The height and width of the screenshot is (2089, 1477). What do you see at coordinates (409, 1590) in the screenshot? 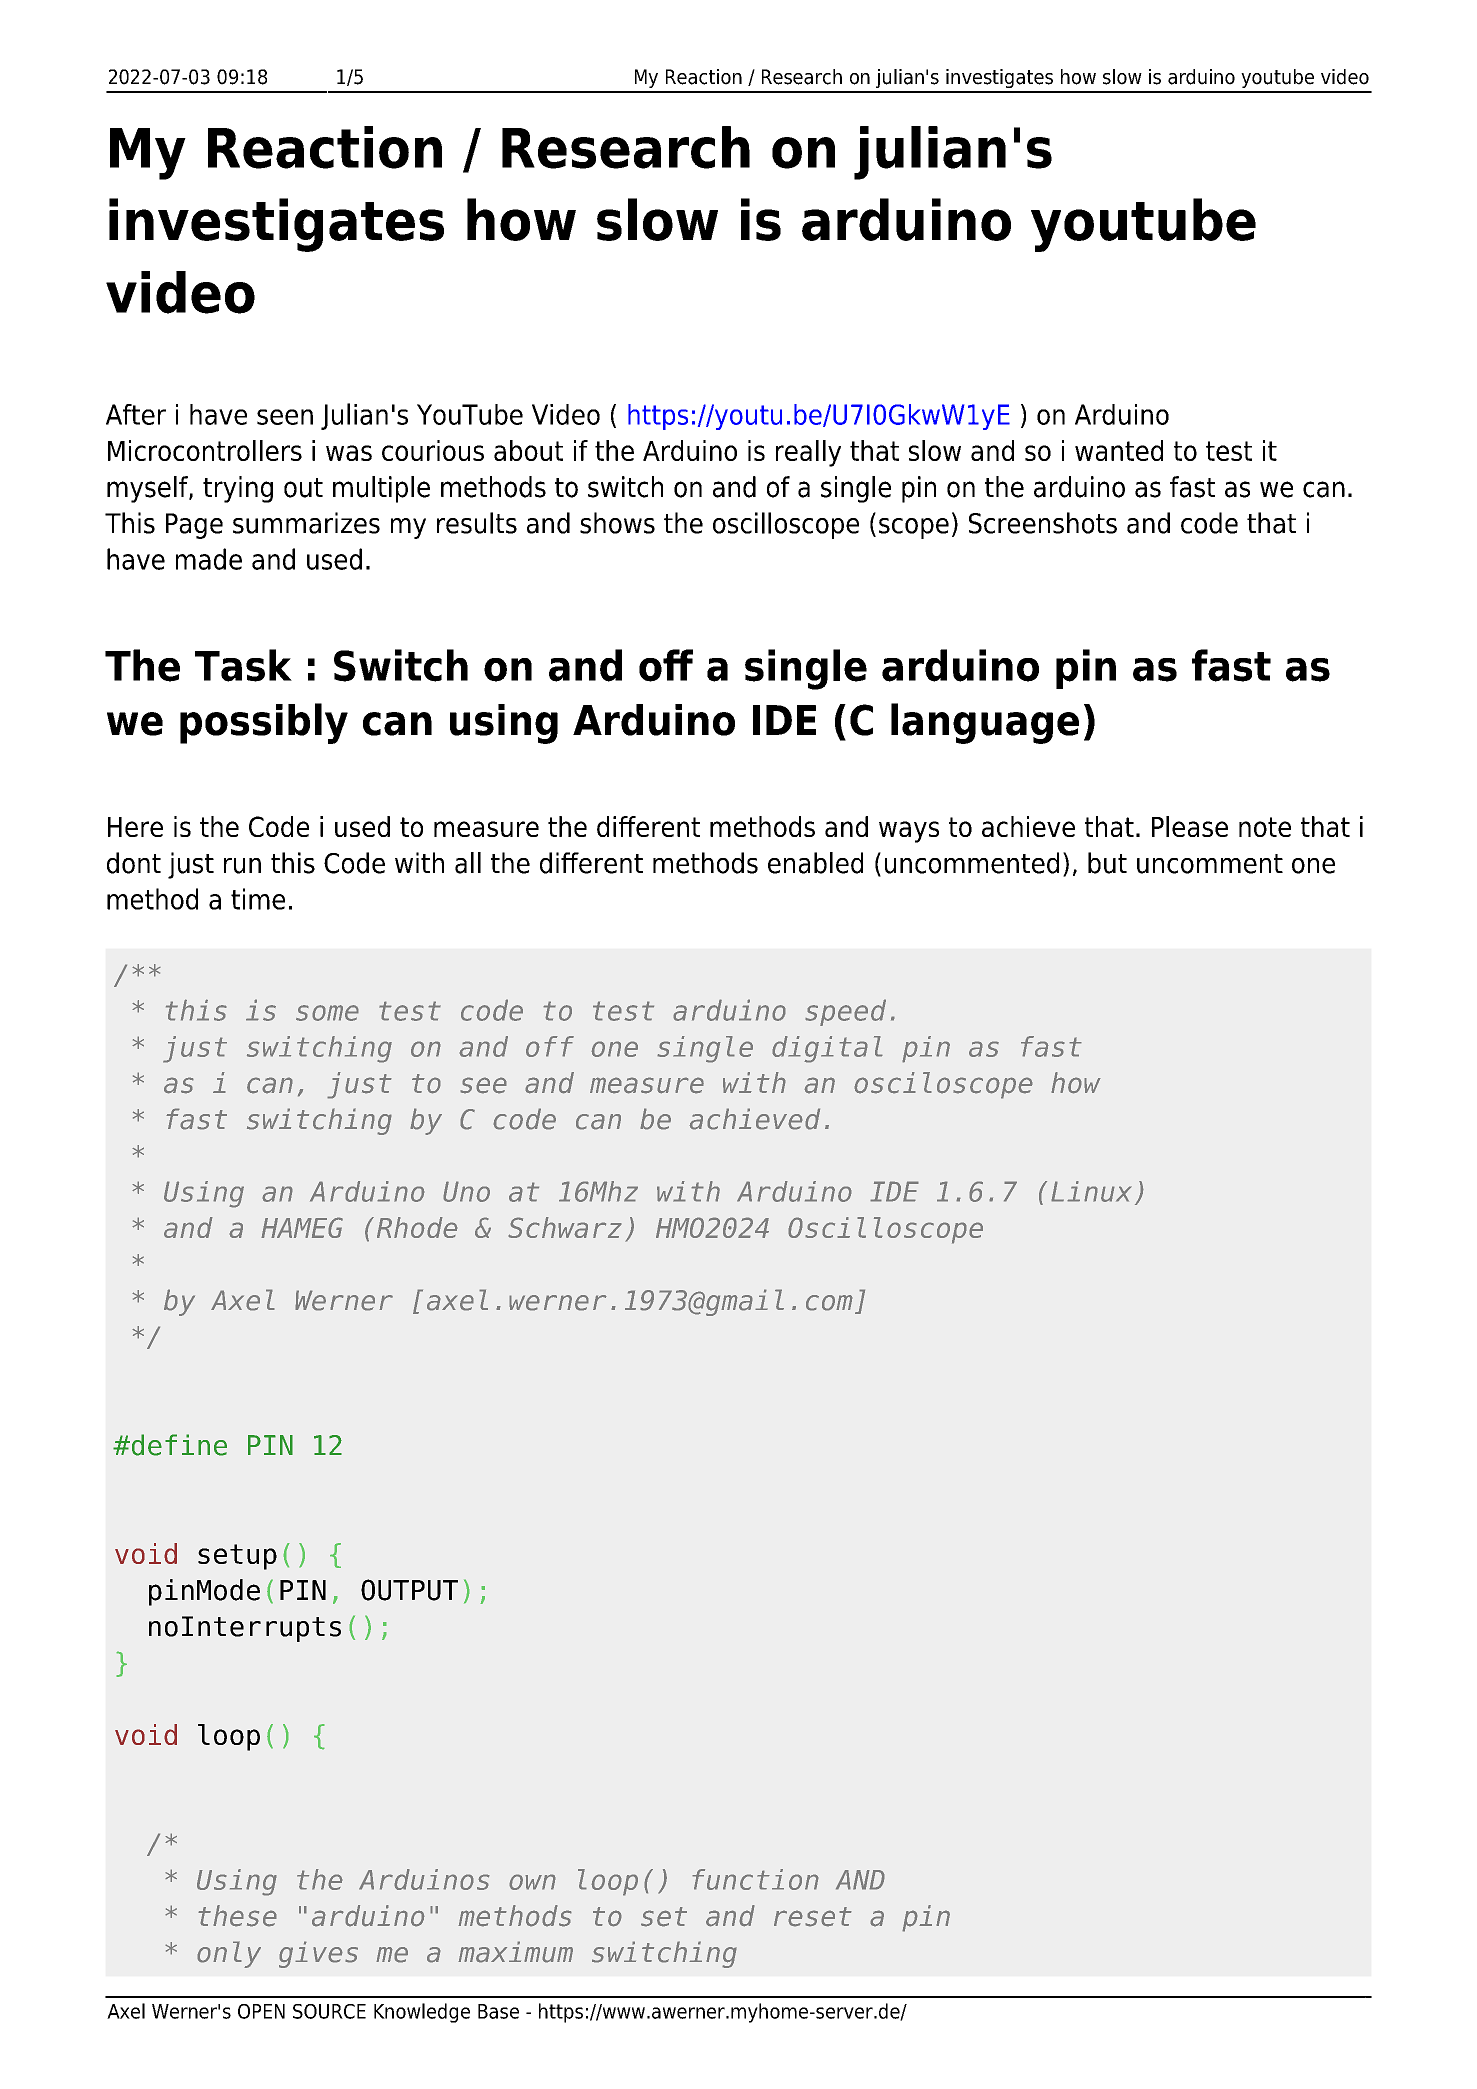
I see `OUTPUT` at bounding box center [409, 1590].
